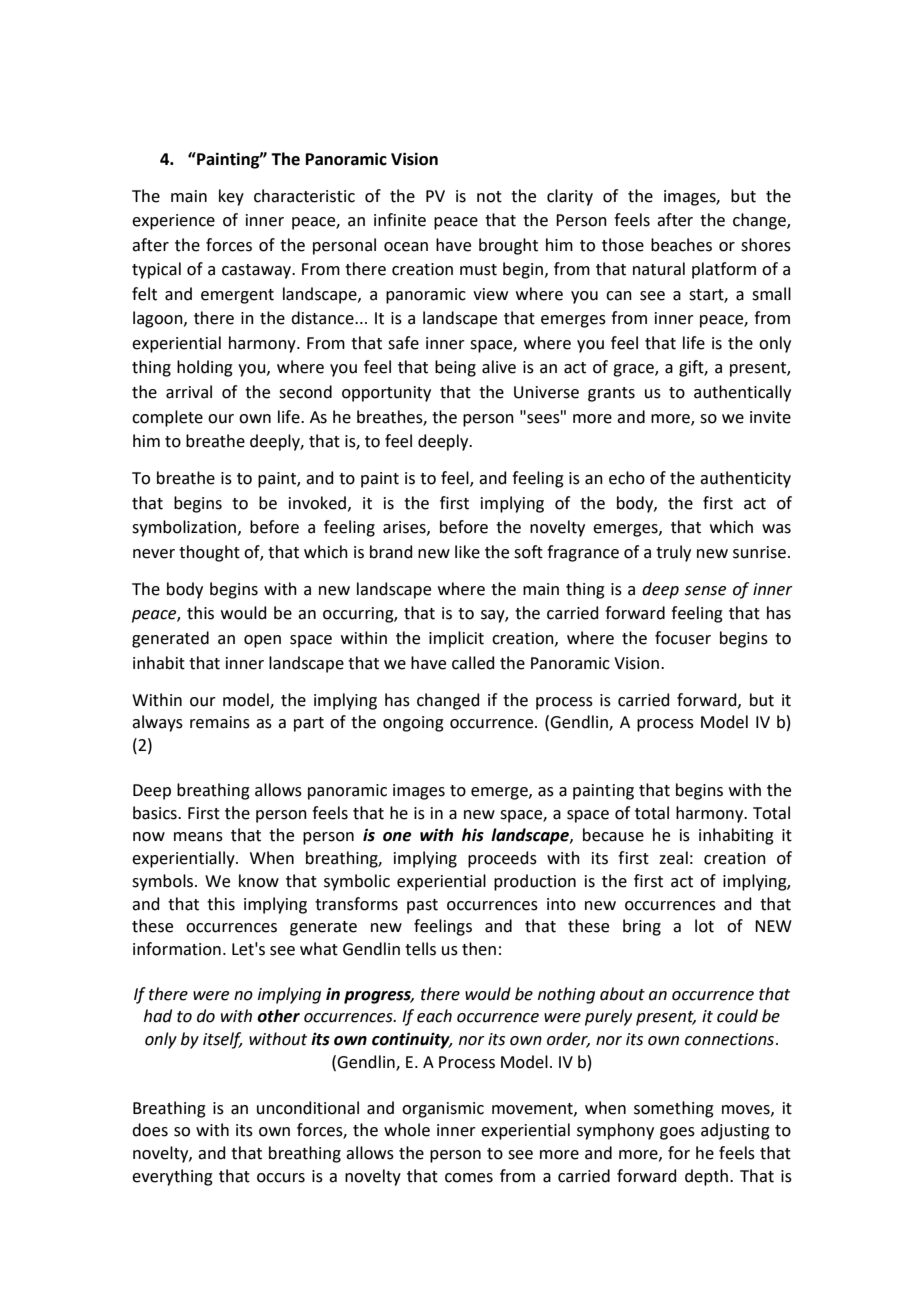  I want to click on goes, so click(677, 1133).
